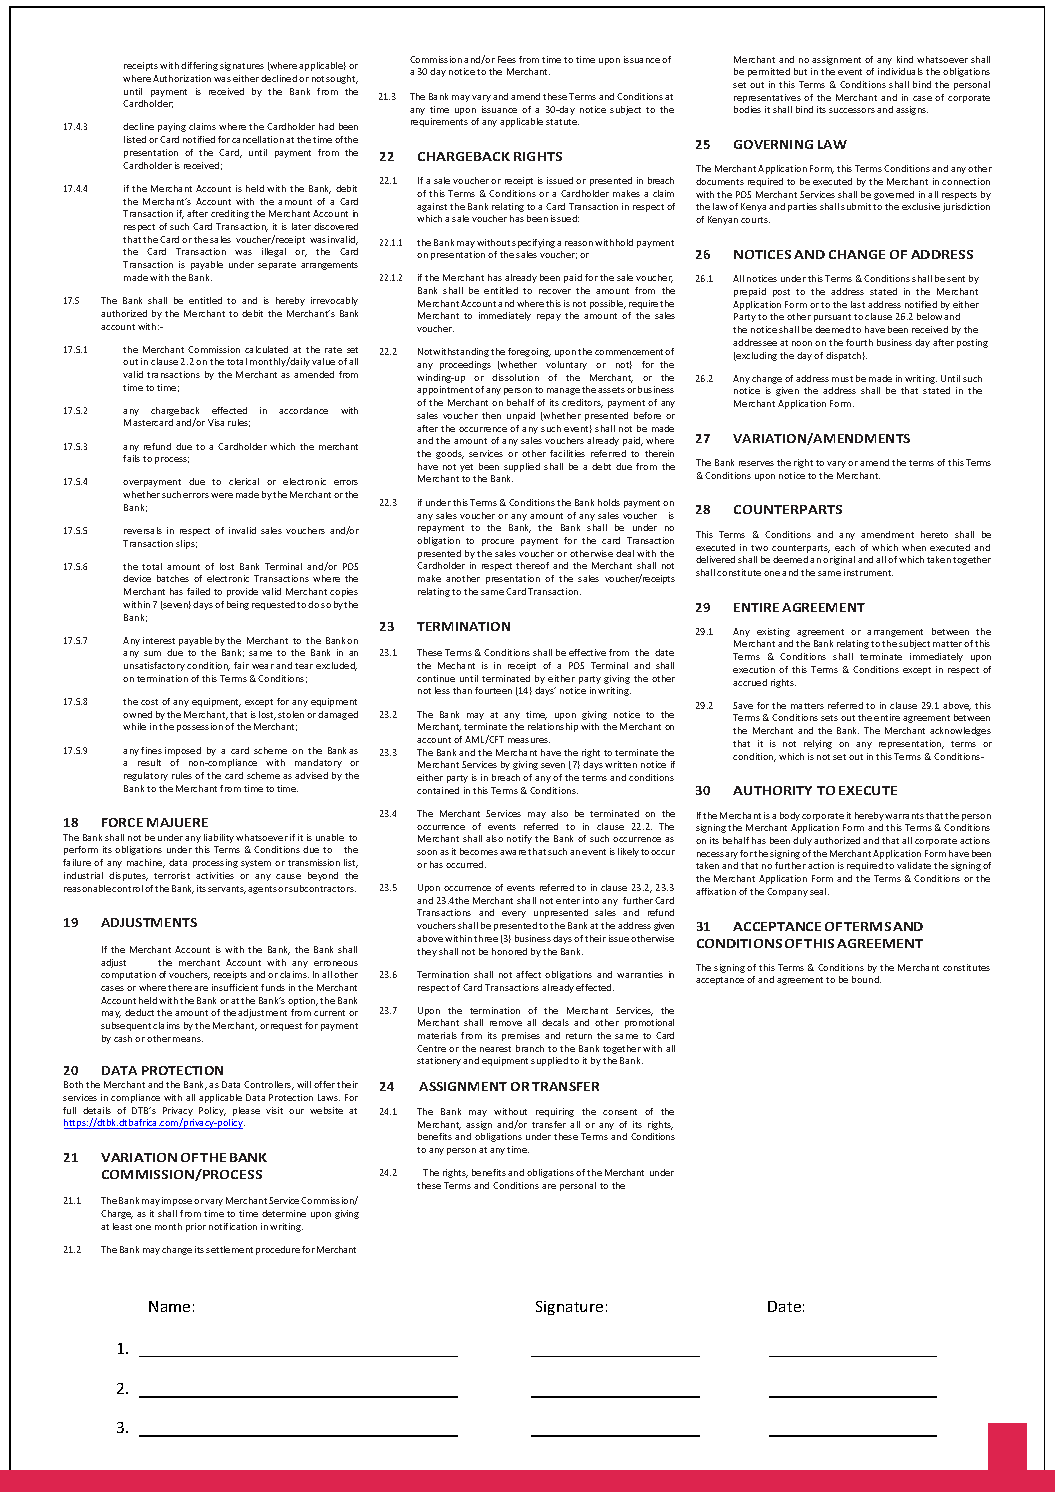 The height and width of the document is (1492, 1055). Describe the element at coordinates (507, 59) in the document. I see `Fees` at that location.
